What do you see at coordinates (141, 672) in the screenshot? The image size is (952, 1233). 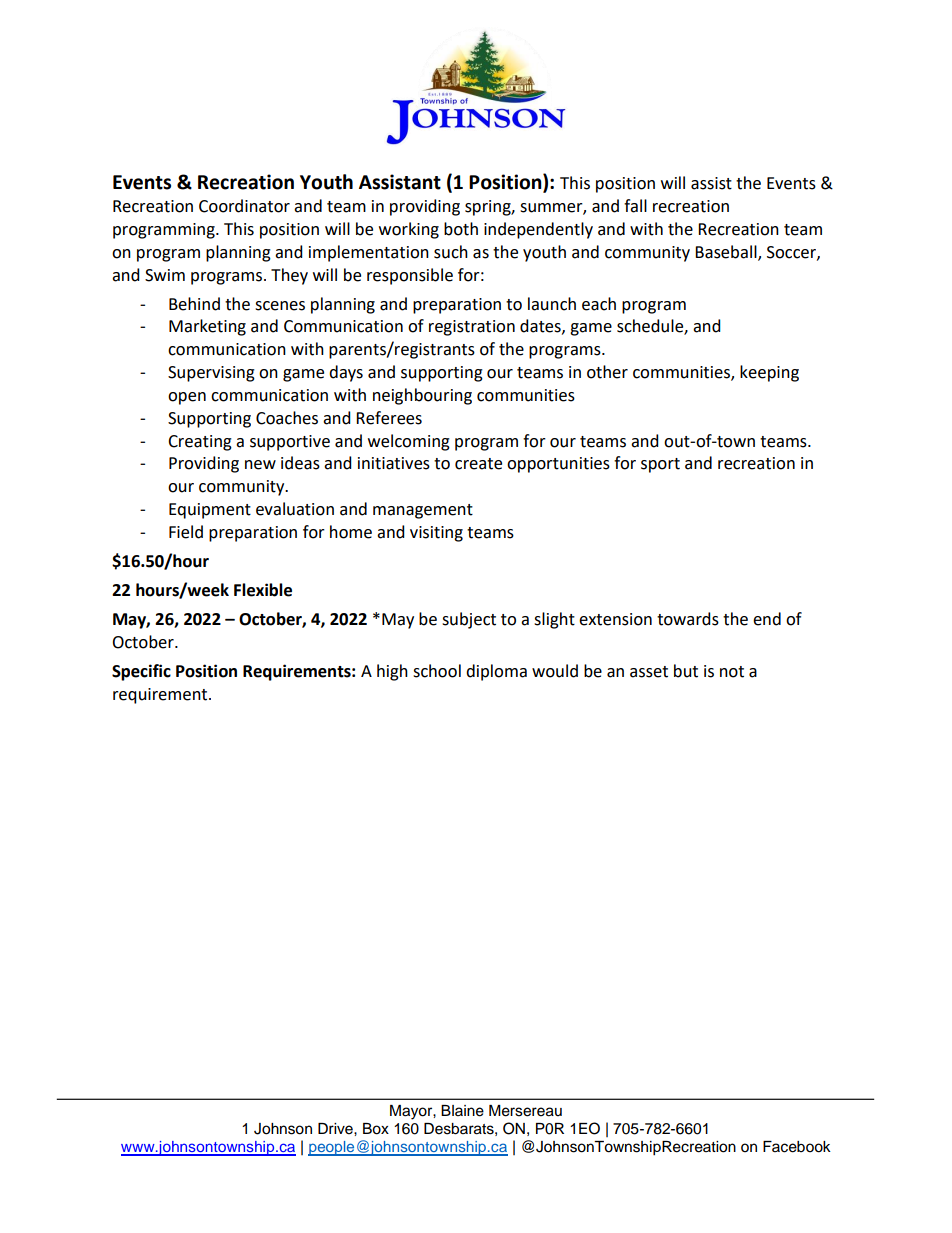 I see `Specific` at bounding box center [141, 672].
